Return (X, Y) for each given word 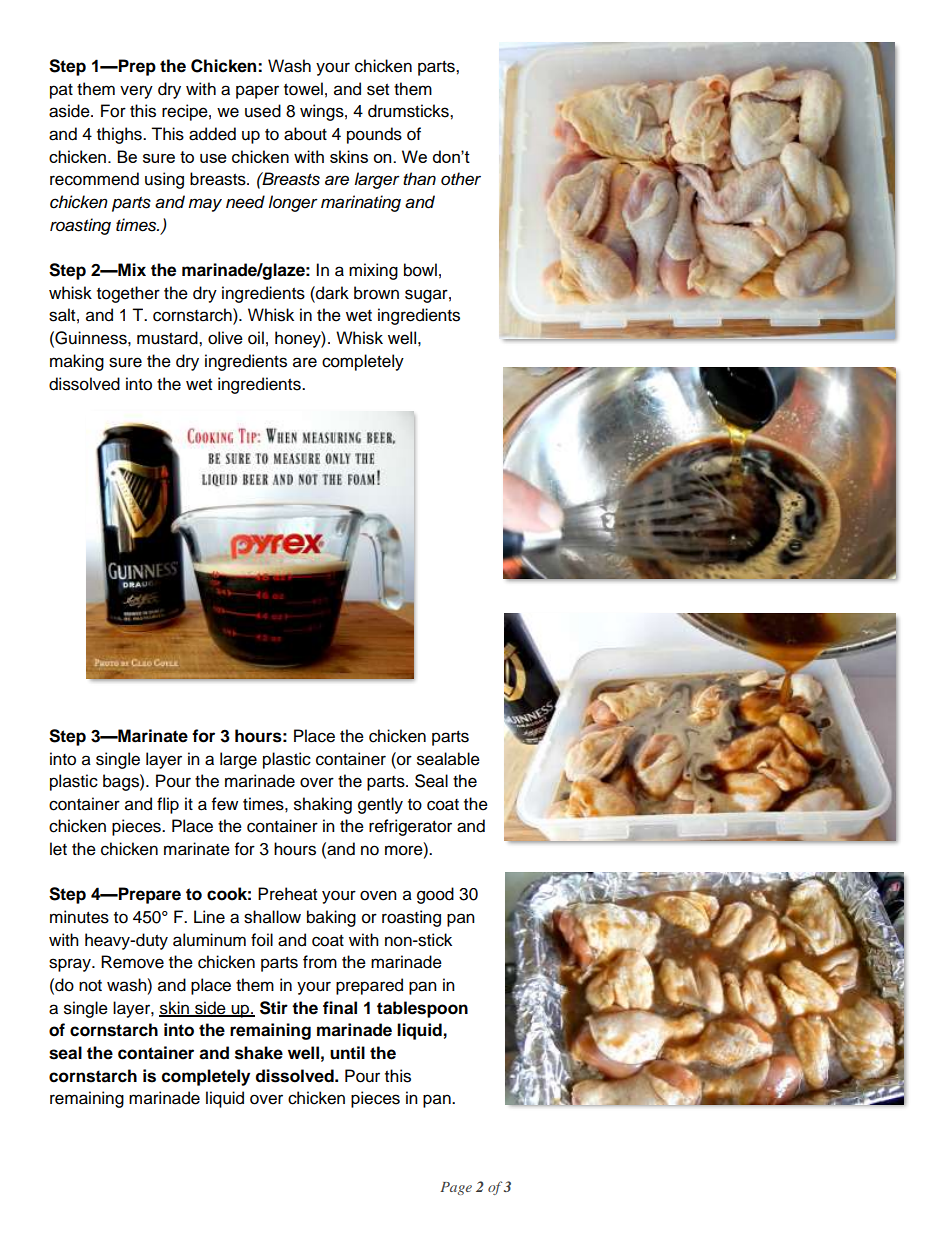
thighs (120, 135)
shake (259, 1053)
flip (168, 805)
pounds (374, 135)
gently (380, 805)
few (225, 804)
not (90, 986)
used (263, 111)
